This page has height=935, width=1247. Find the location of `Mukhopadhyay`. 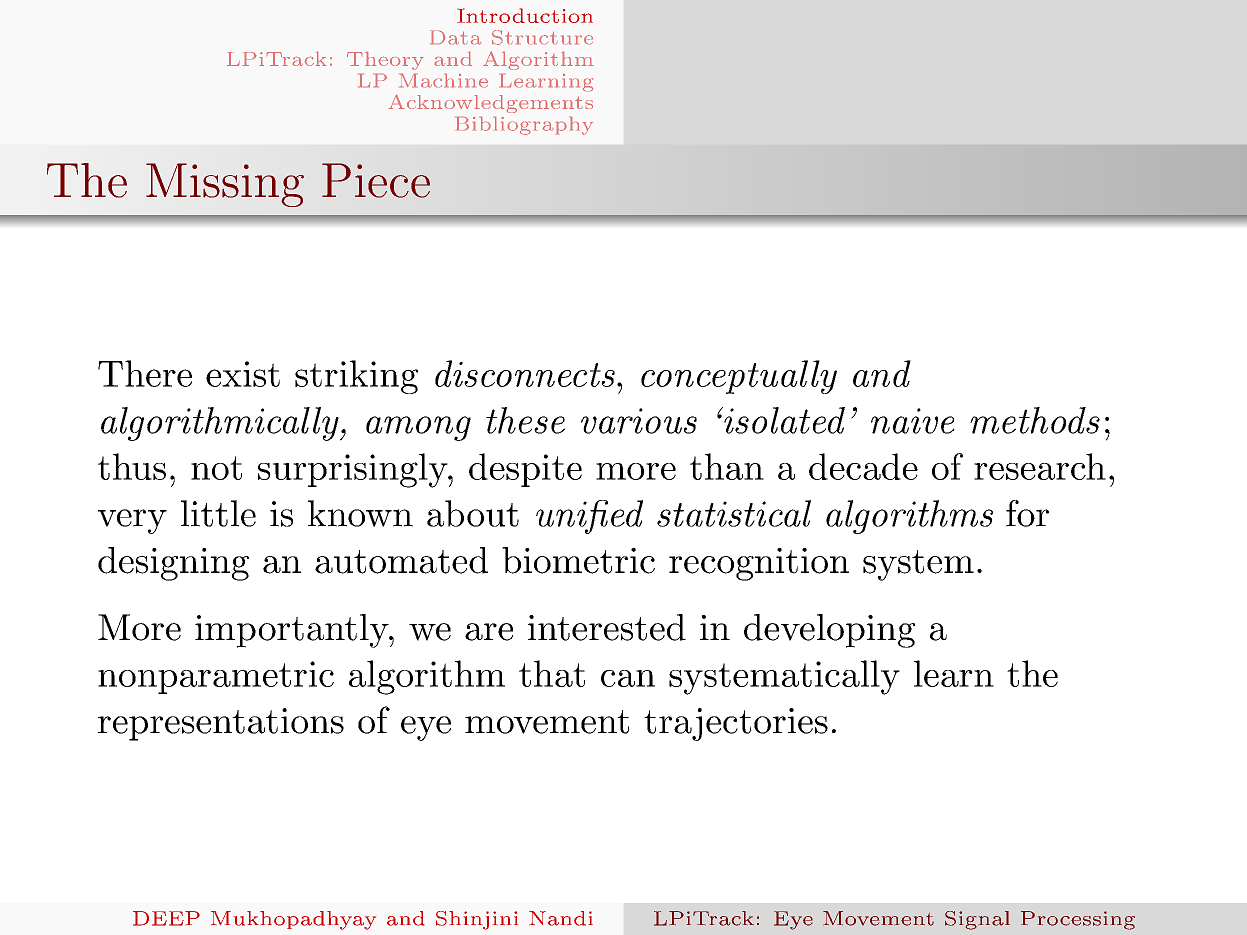

Mukhopadhyay is located at coordinates (293, 920).
